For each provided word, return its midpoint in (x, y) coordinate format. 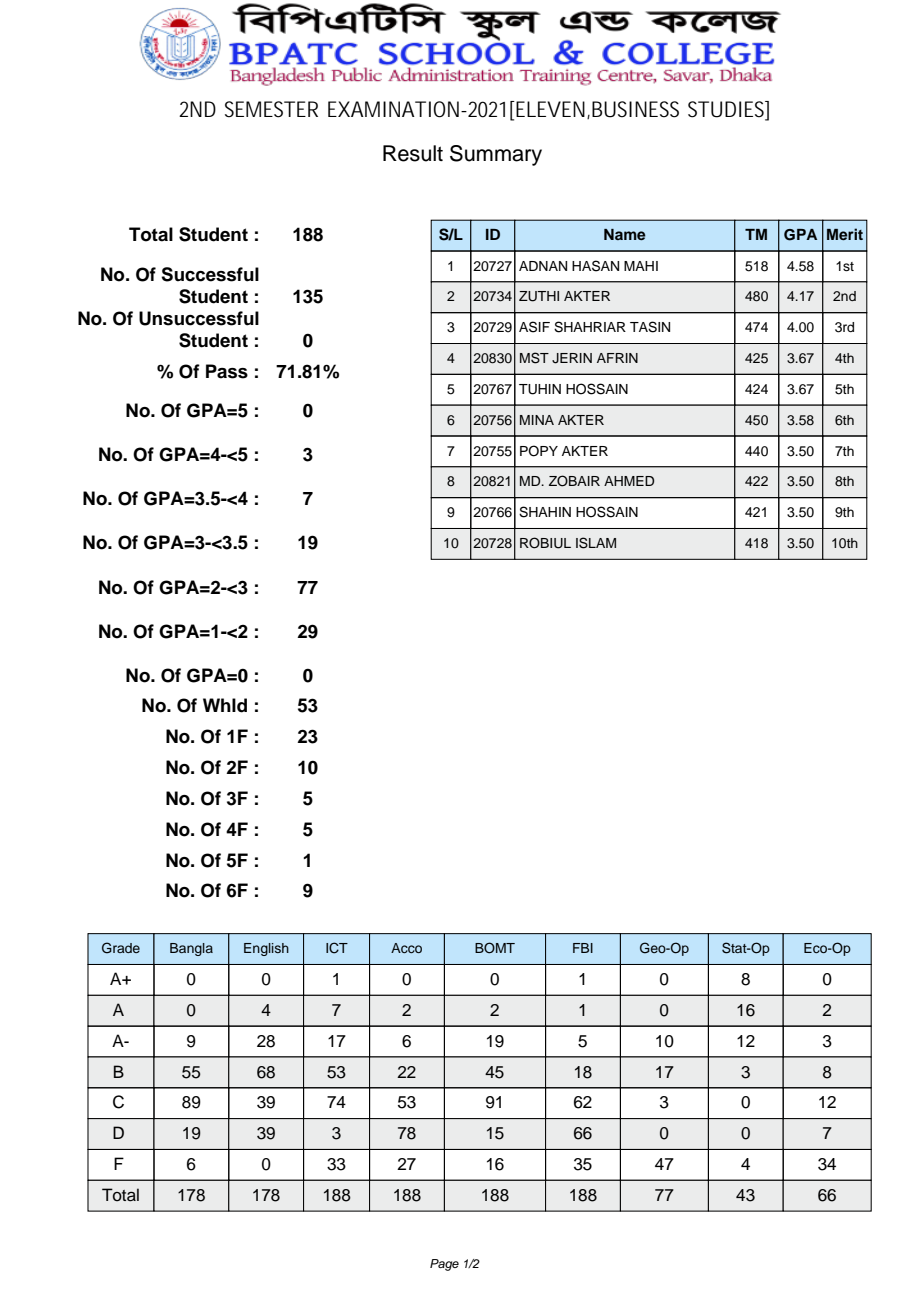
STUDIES (727, 109)
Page (444, 1265)
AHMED (629, 481)
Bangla (191, 949)
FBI (583, 948)
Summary (496, 155)
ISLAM (596, 543)
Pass (227, 371)
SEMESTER (271, 109)
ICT (337, 948)
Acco (406, 948)
